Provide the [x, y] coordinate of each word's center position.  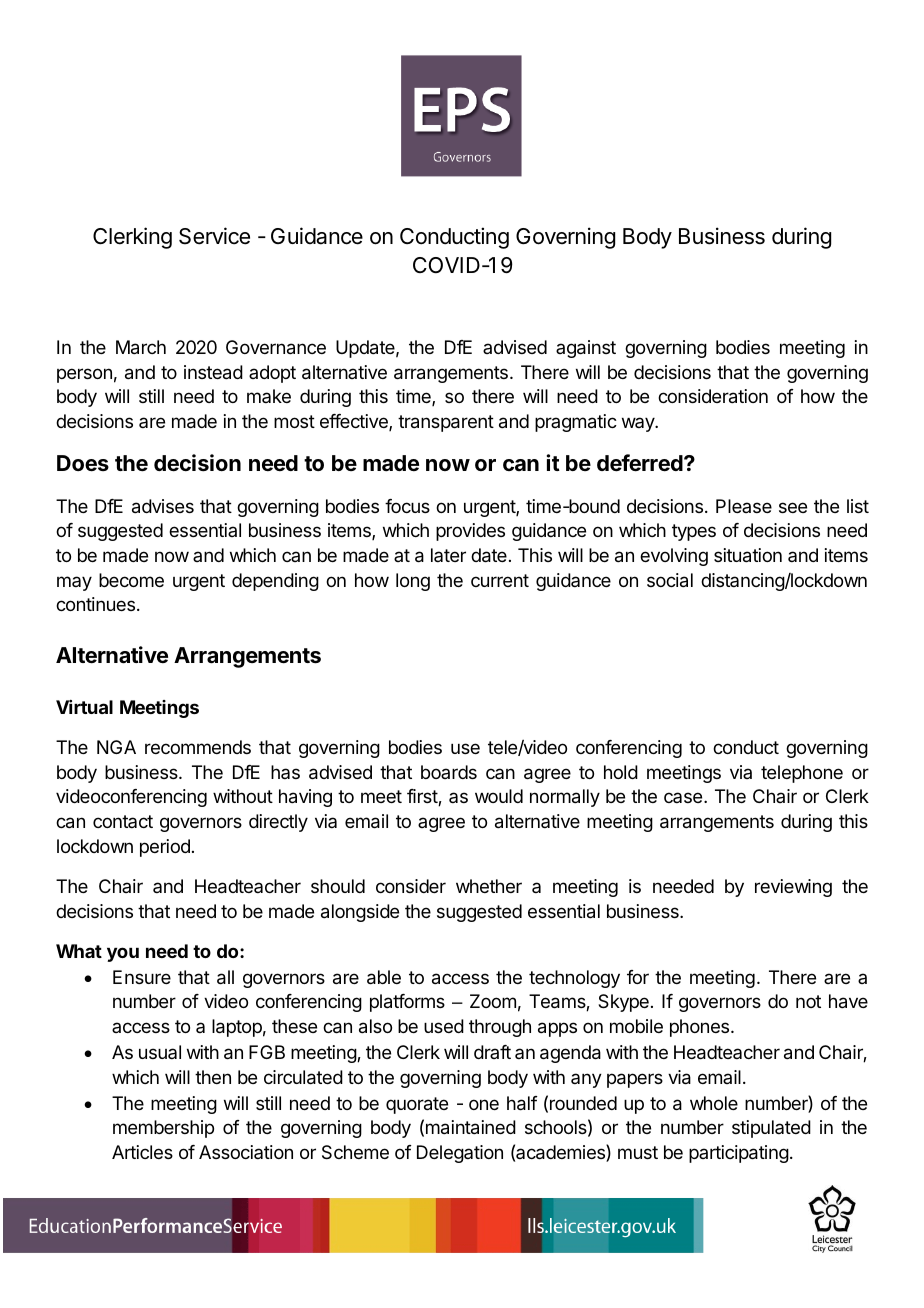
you [123, 954]
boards [449, 772]
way [639, 424]
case [683, 797]
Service [214, 236]
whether [489, 886]
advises [163, 506]
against [586, 349]
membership [163, 1129]
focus [407, 506]
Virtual [84, 707]
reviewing [793, 888]
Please [744, 506]
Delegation [460, 1154]
